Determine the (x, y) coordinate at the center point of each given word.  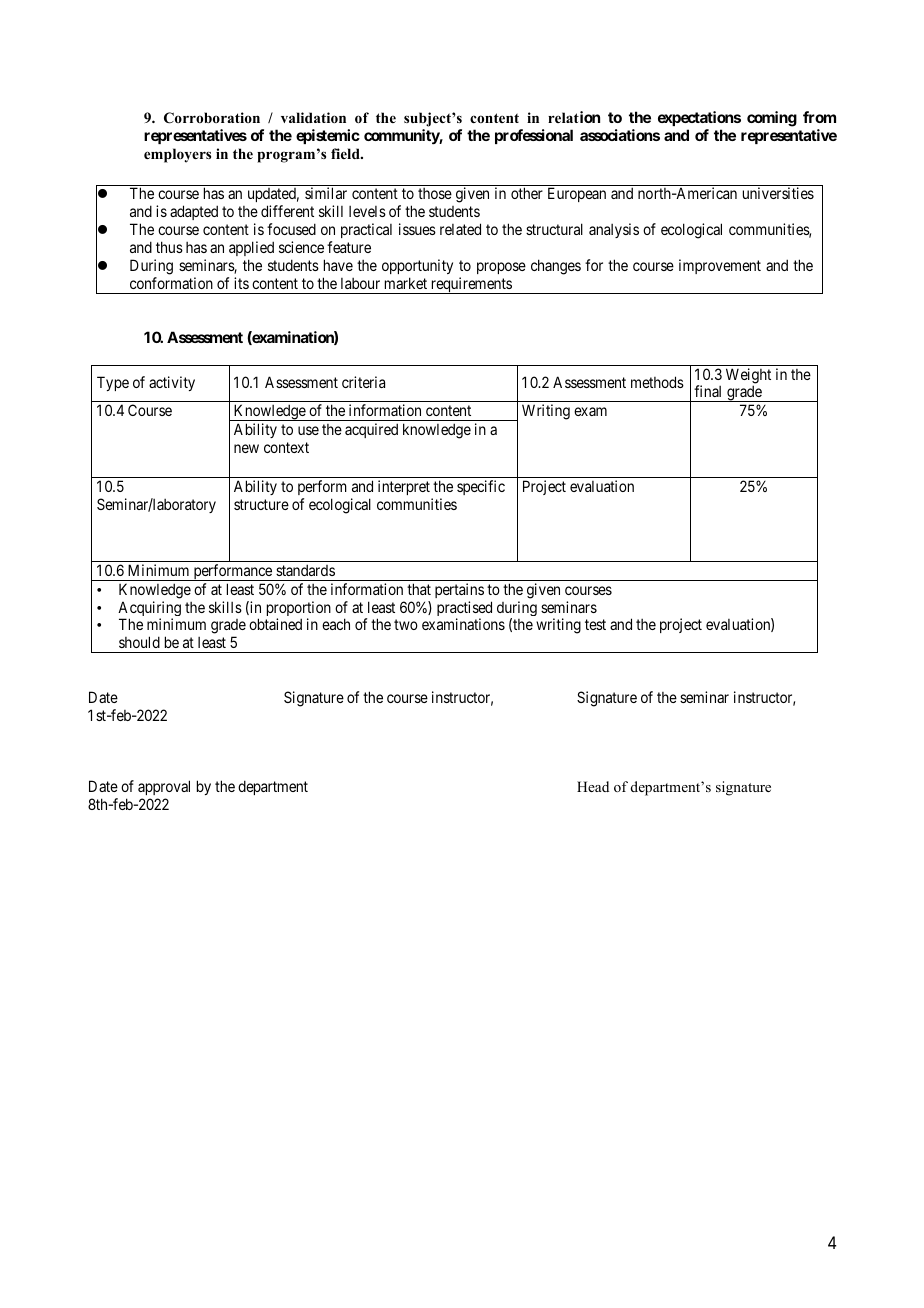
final (707, 391)
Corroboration (212, 118)
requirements (471, 285)
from (819, 117)
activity (172, 383)
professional (534, 136)
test (595, 625)
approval (164, 787)
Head (593, 786)
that (419, 589)
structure (261, 504)
